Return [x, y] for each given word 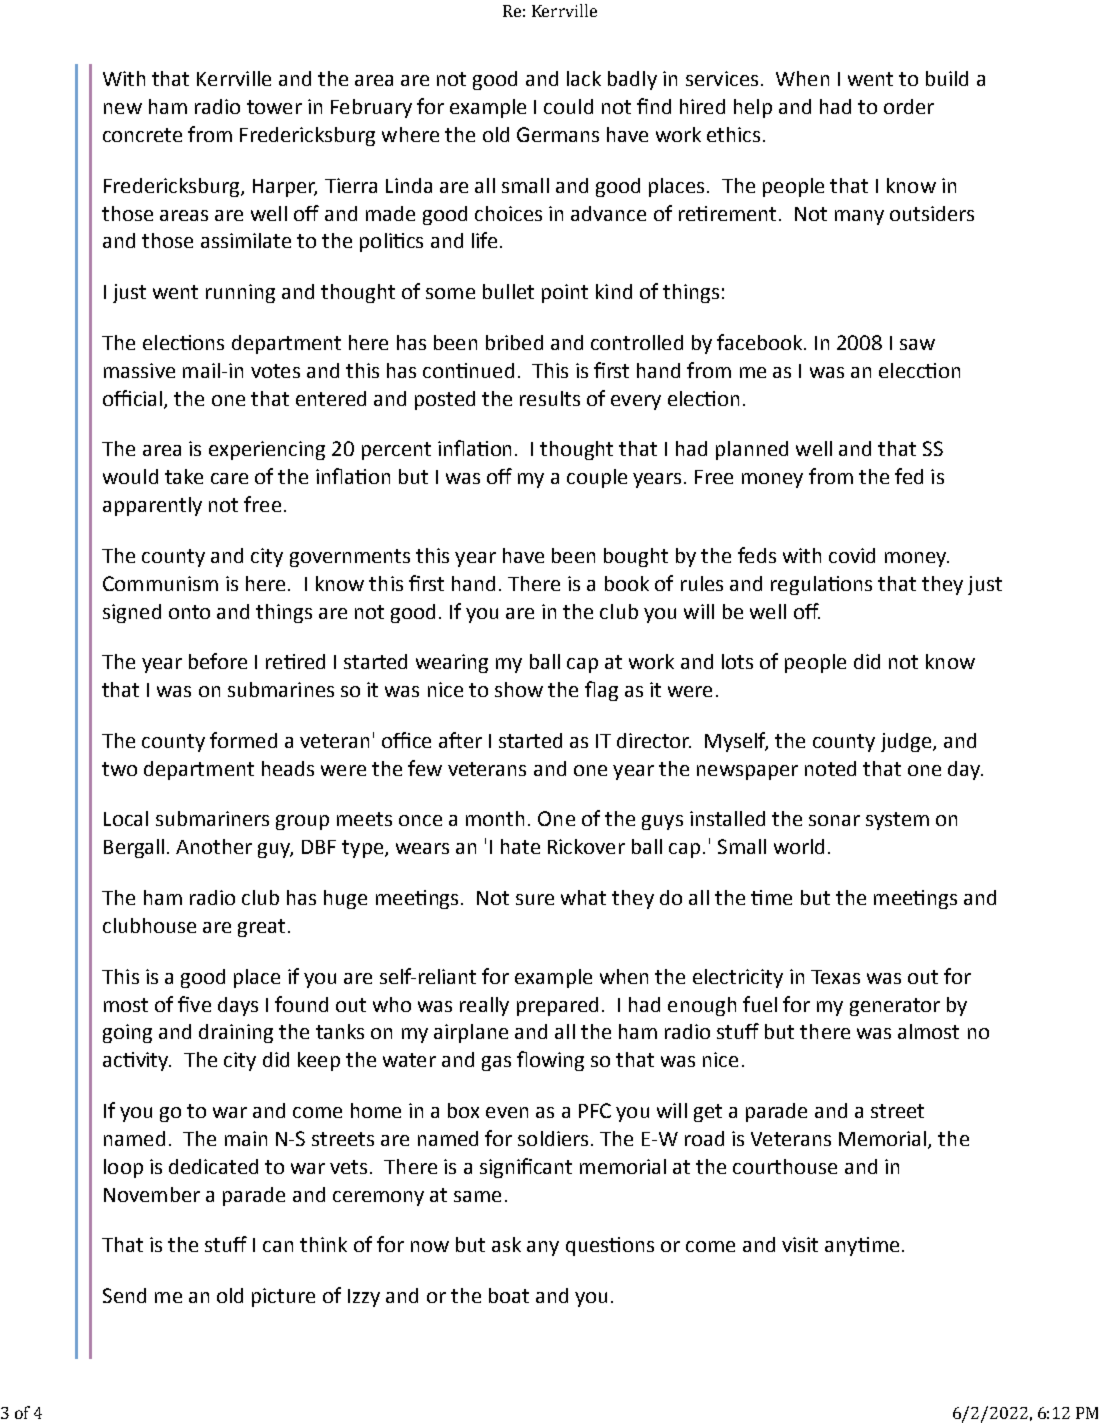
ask [506, 1244]
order [909, 106]
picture [283, 1297]
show [519, 689]
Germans [558, 134]
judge [907, 742]
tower [274, 107]
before [218, 661]
